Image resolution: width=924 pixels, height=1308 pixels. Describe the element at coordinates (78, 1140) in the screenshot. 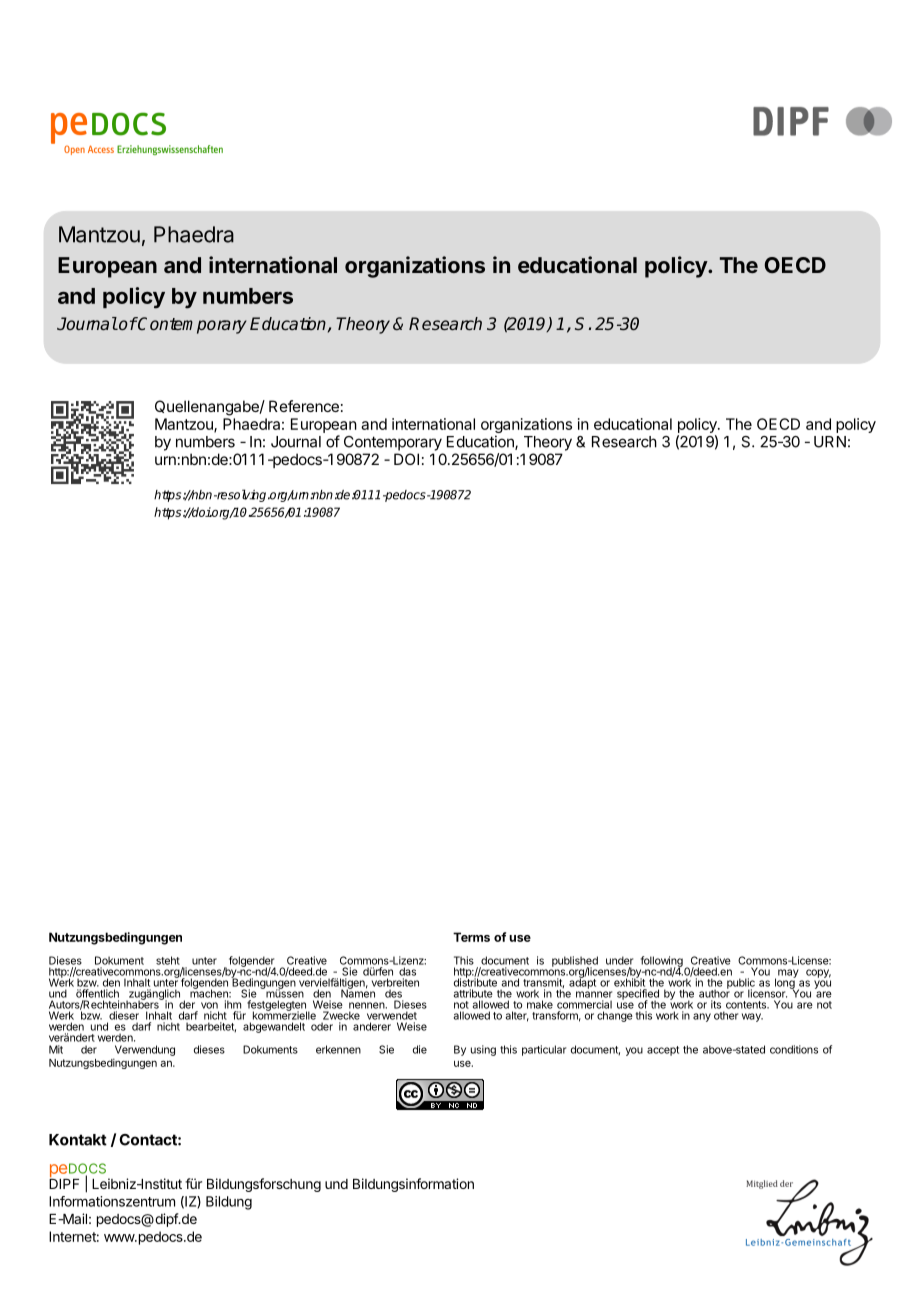

I see `Kontakt` at that location.
